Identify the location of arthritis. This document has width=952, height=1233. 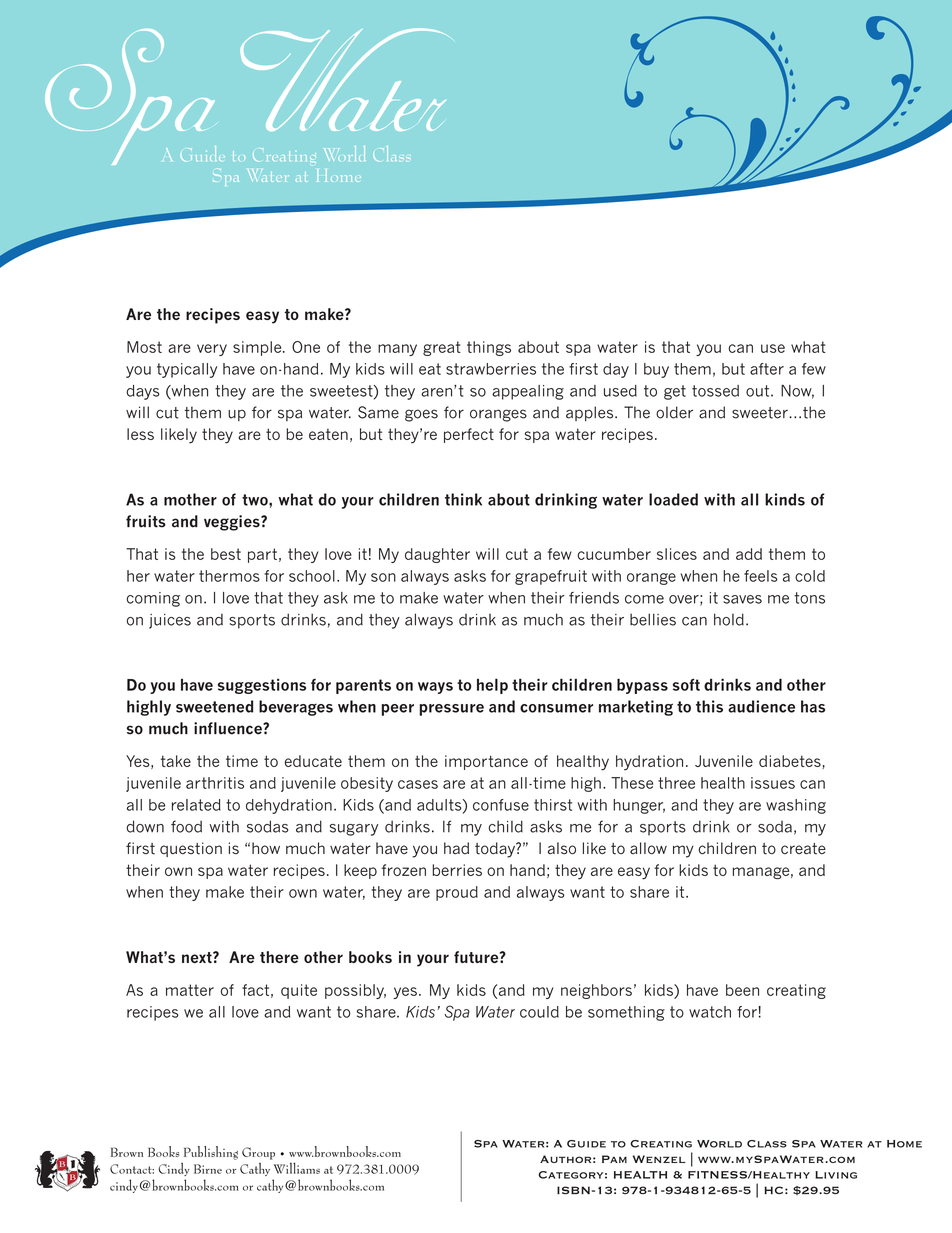
(215, 783).
